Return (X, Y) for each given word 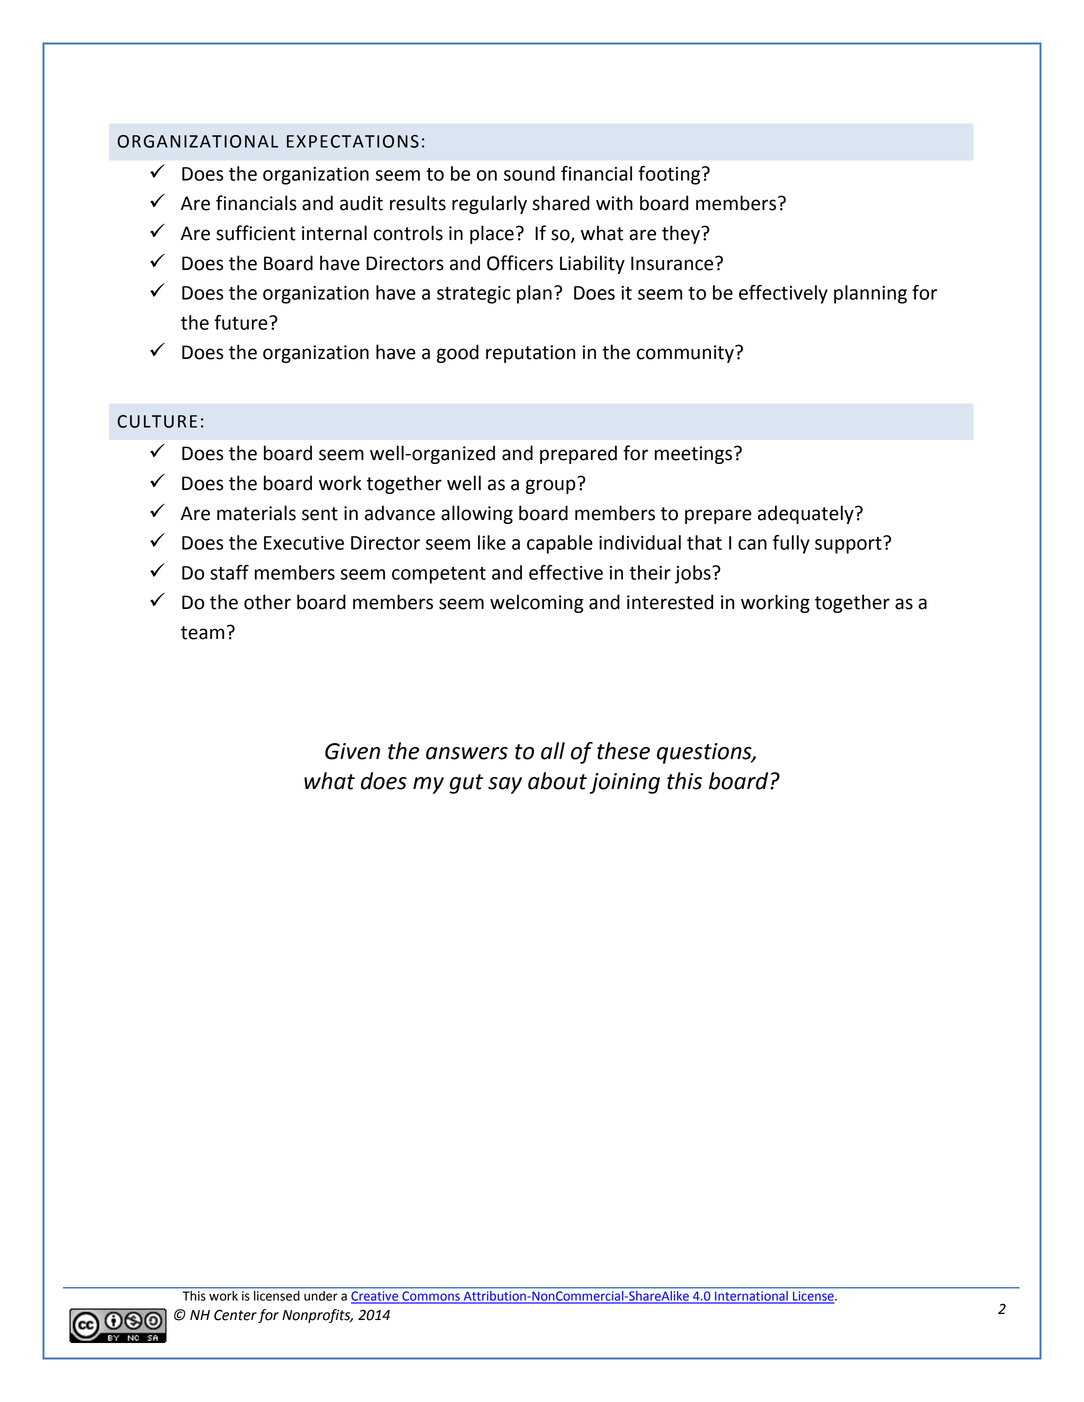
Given (352, 751)
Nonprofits (317, 1316)
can (752, 544)
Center (235, 1315)
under (321, 1296)
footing (670, 175)
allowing (477, 514)
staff (229, 572)
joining (625, 783)
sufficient (256, 233)
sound (529, 173)
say (505, 785)
